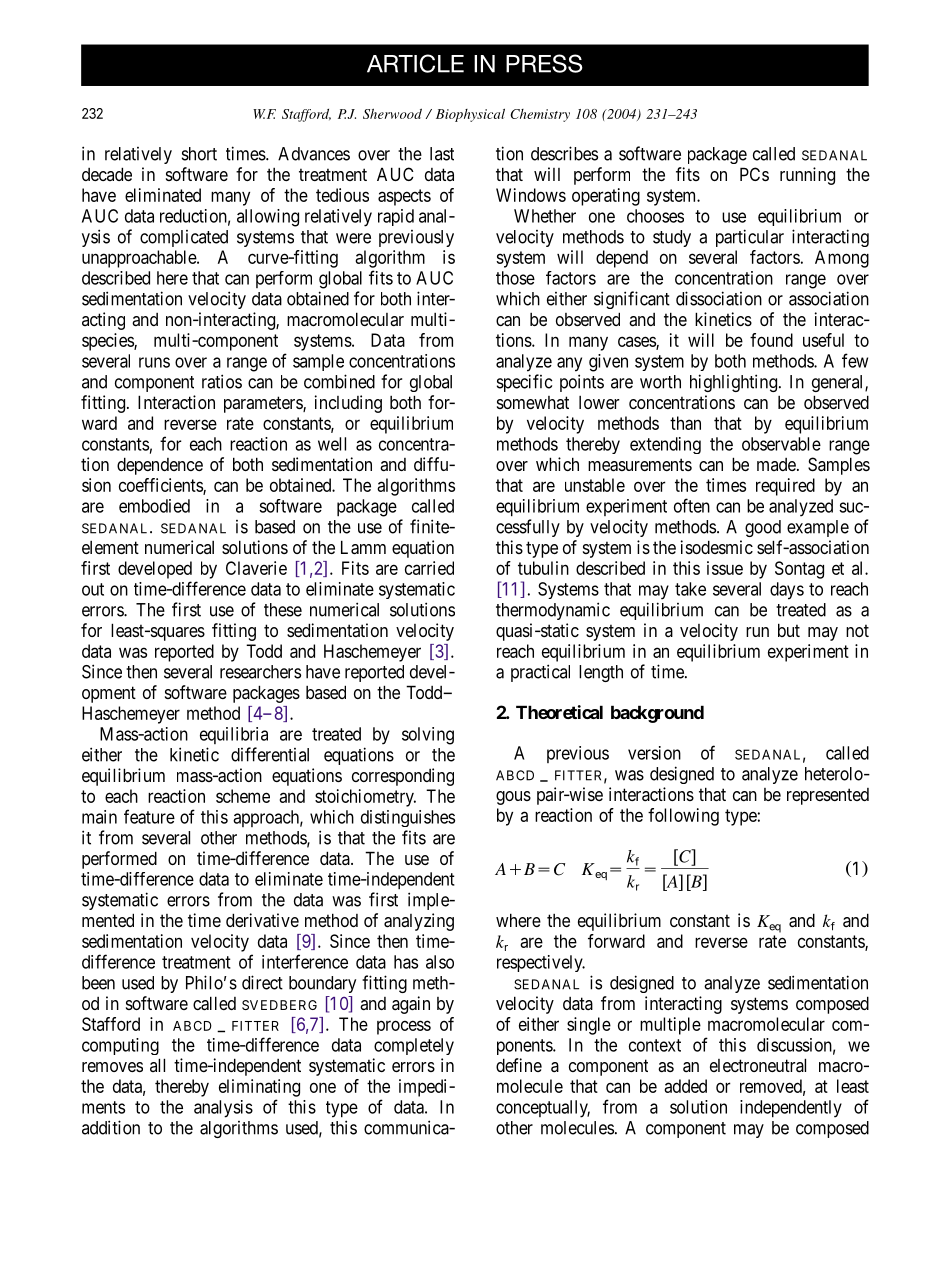 This image has width=943, height=1288. Describe the element at coordinates (685, 1086) in the image. I see `added` at that location.
